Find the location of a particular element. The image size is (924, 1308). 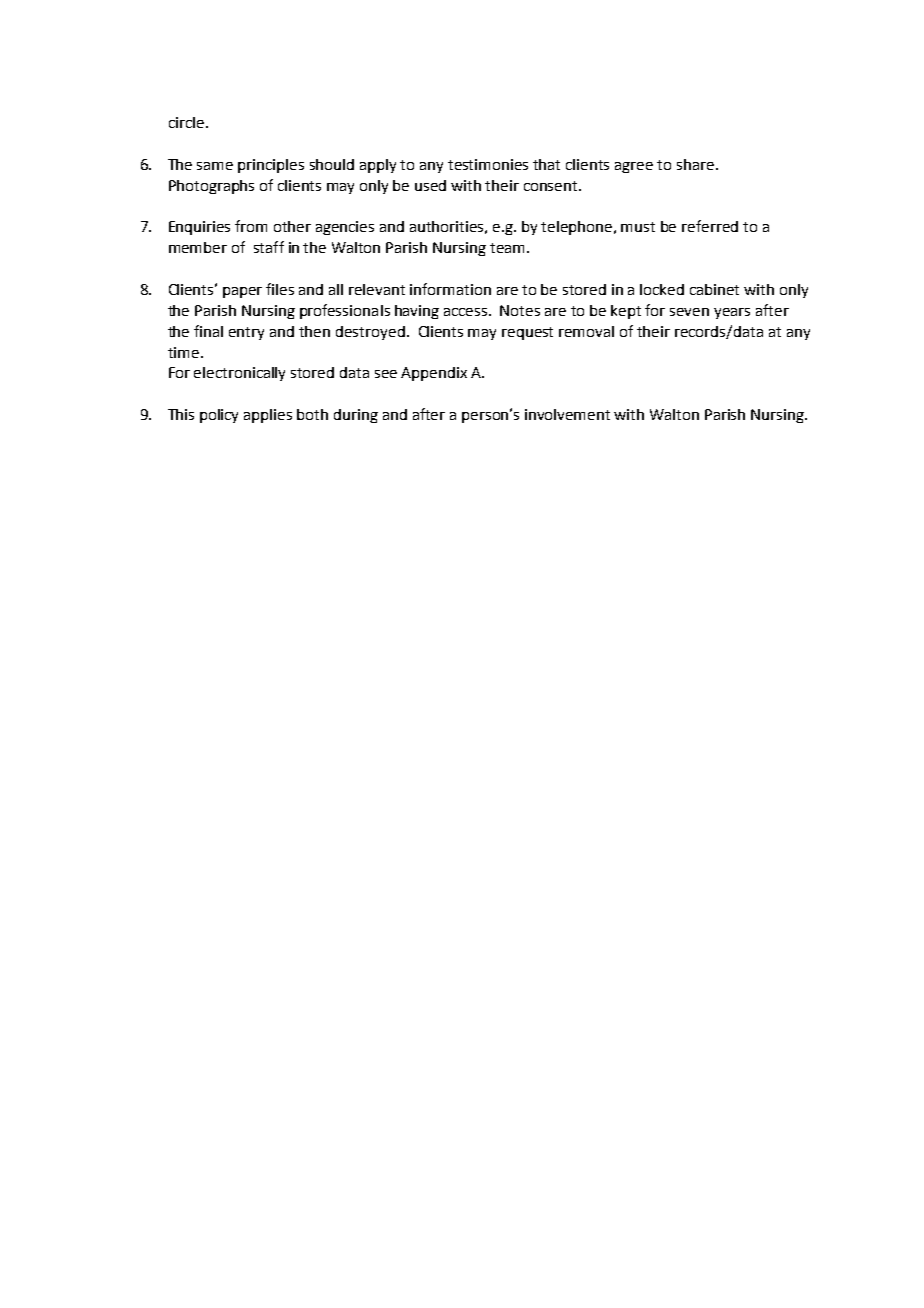

request is located at coordinates (527, 333).
